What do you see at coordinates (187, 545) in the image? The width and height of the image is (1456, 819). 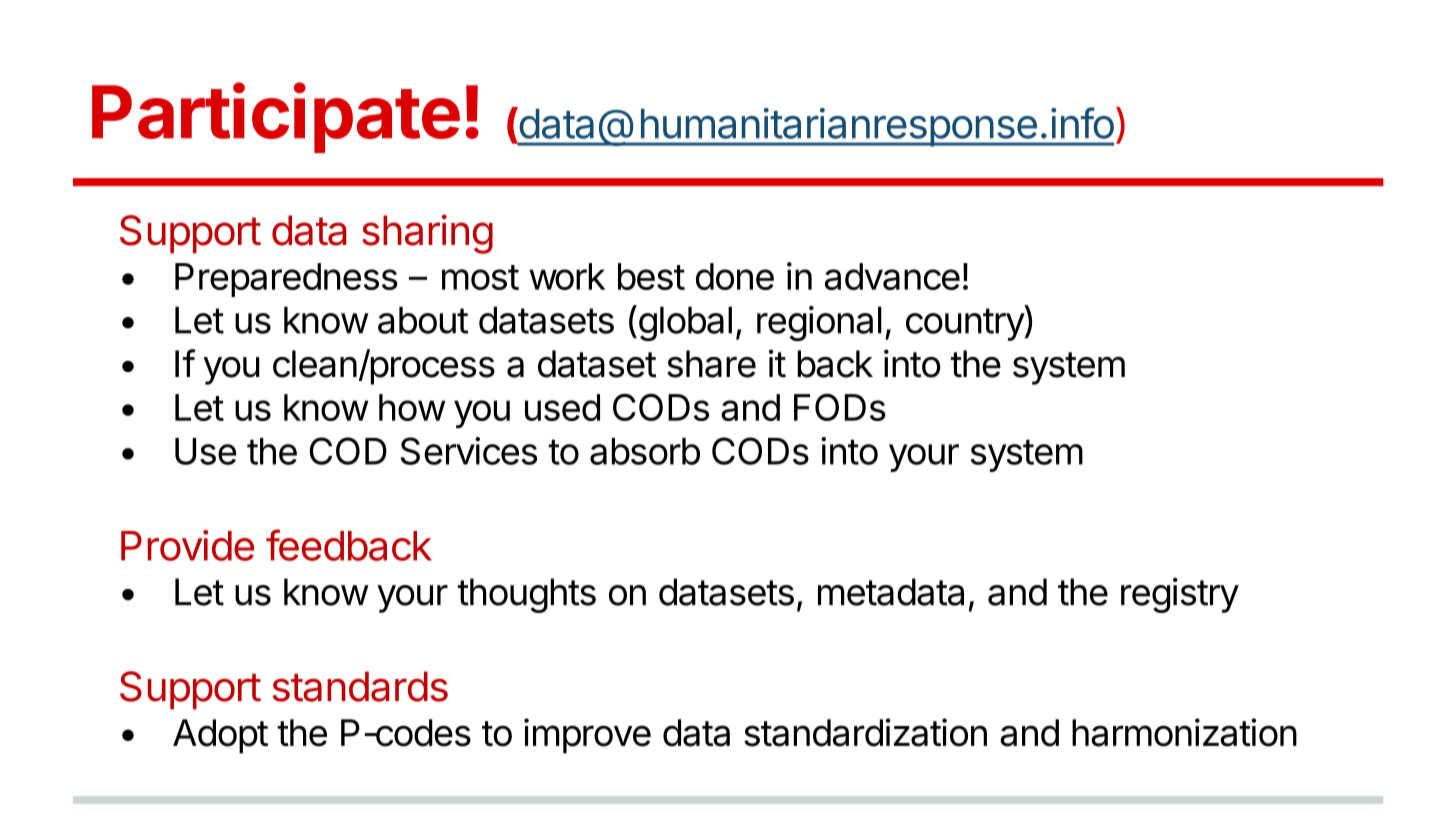 I see `Provide` at bounding box center [187, 545].
